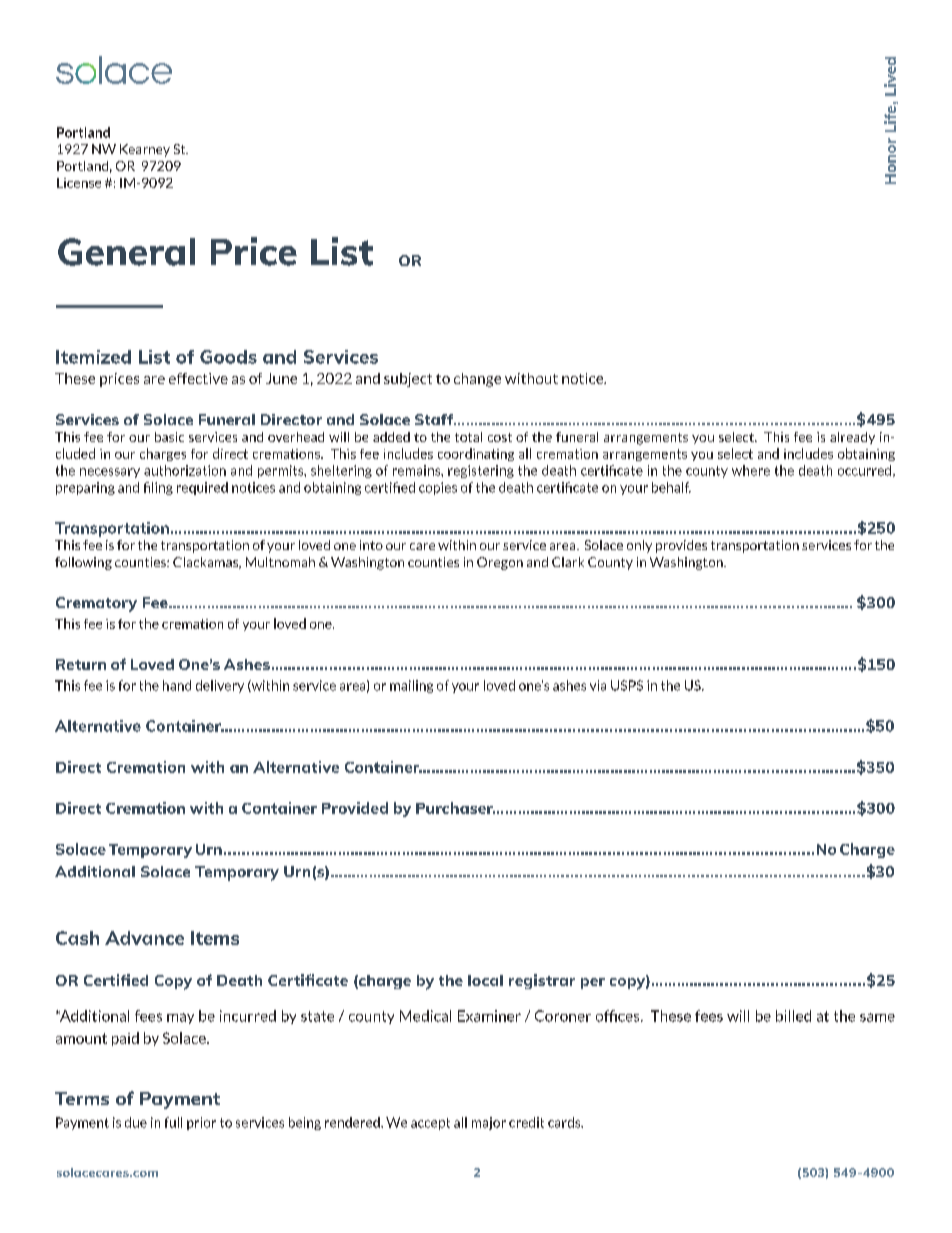  Describe the element at coordinates (489, 1123) in the screenshot. I see `major` at that location.
